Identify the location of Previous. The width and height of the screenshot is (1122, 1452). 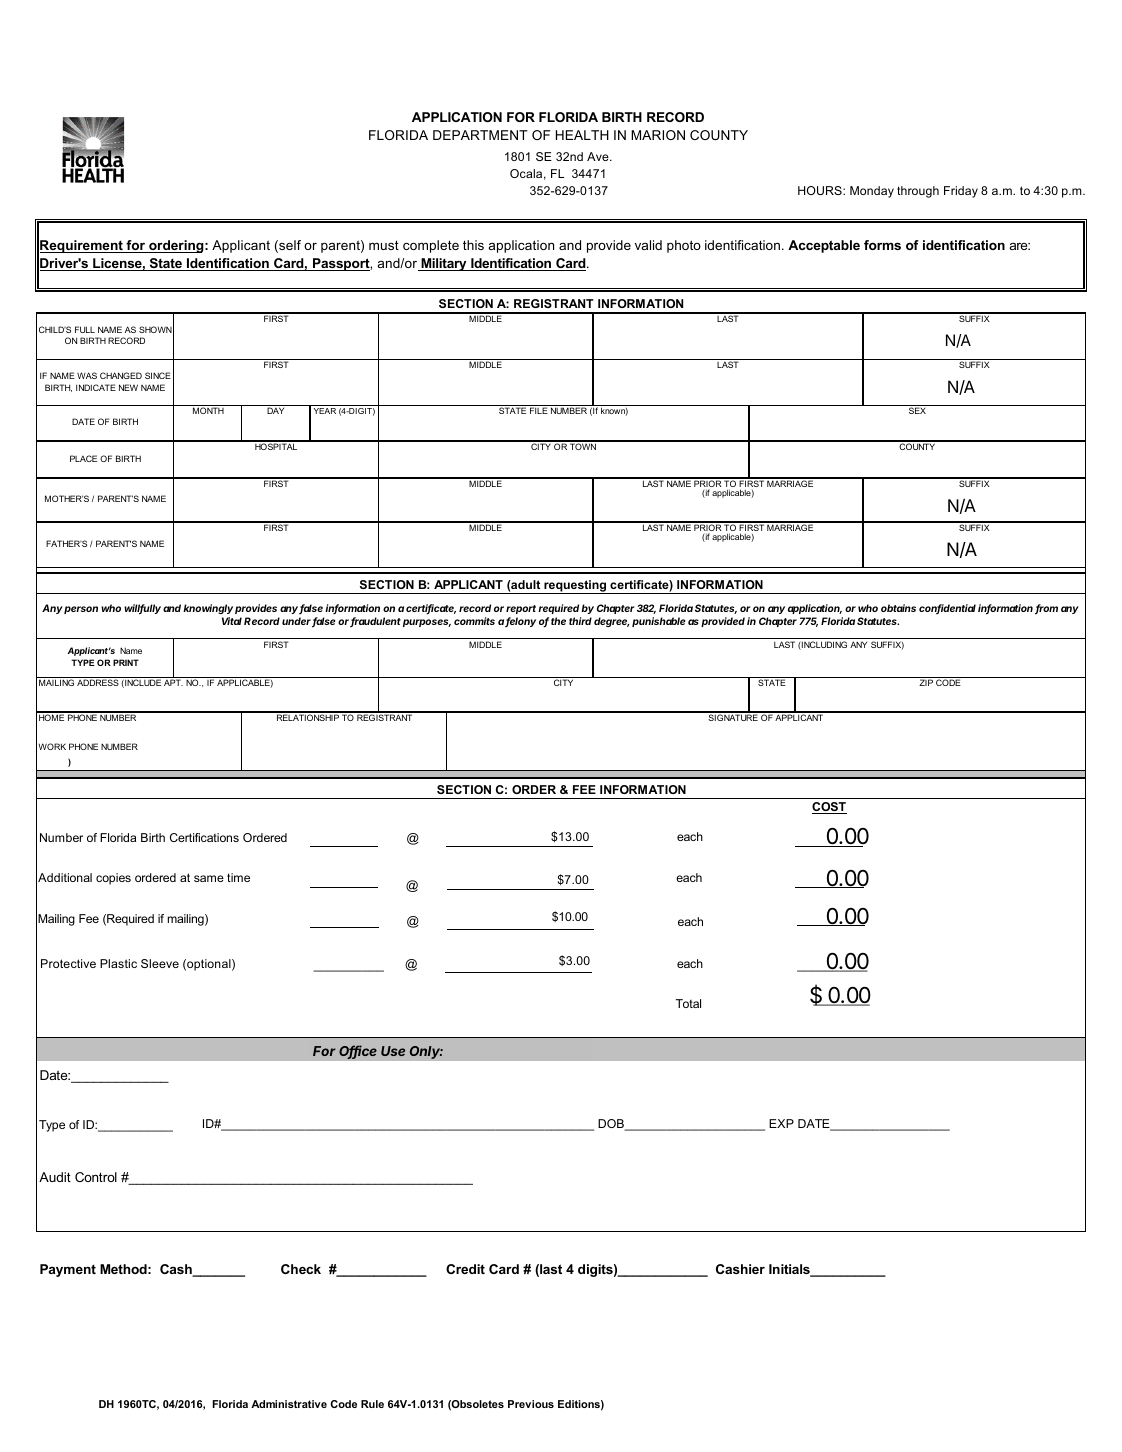
(531, 1404).
